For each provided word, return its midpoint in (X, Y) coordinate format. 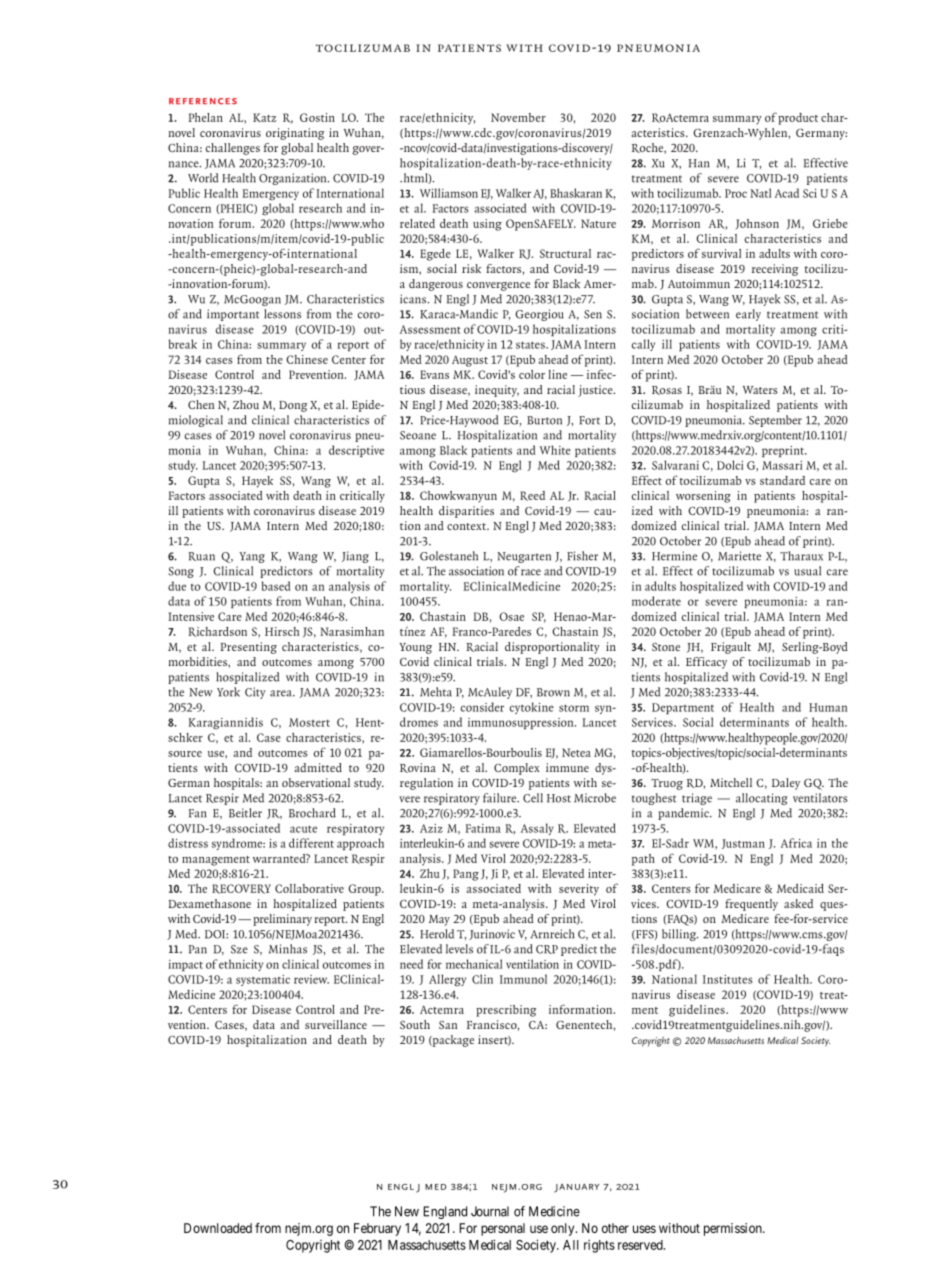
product (798, 119)
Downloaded (218, 1228)
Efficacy (706, 663)
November (518, 117)
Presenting (248, 648)
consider (482, 707)
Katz (264, 117)
